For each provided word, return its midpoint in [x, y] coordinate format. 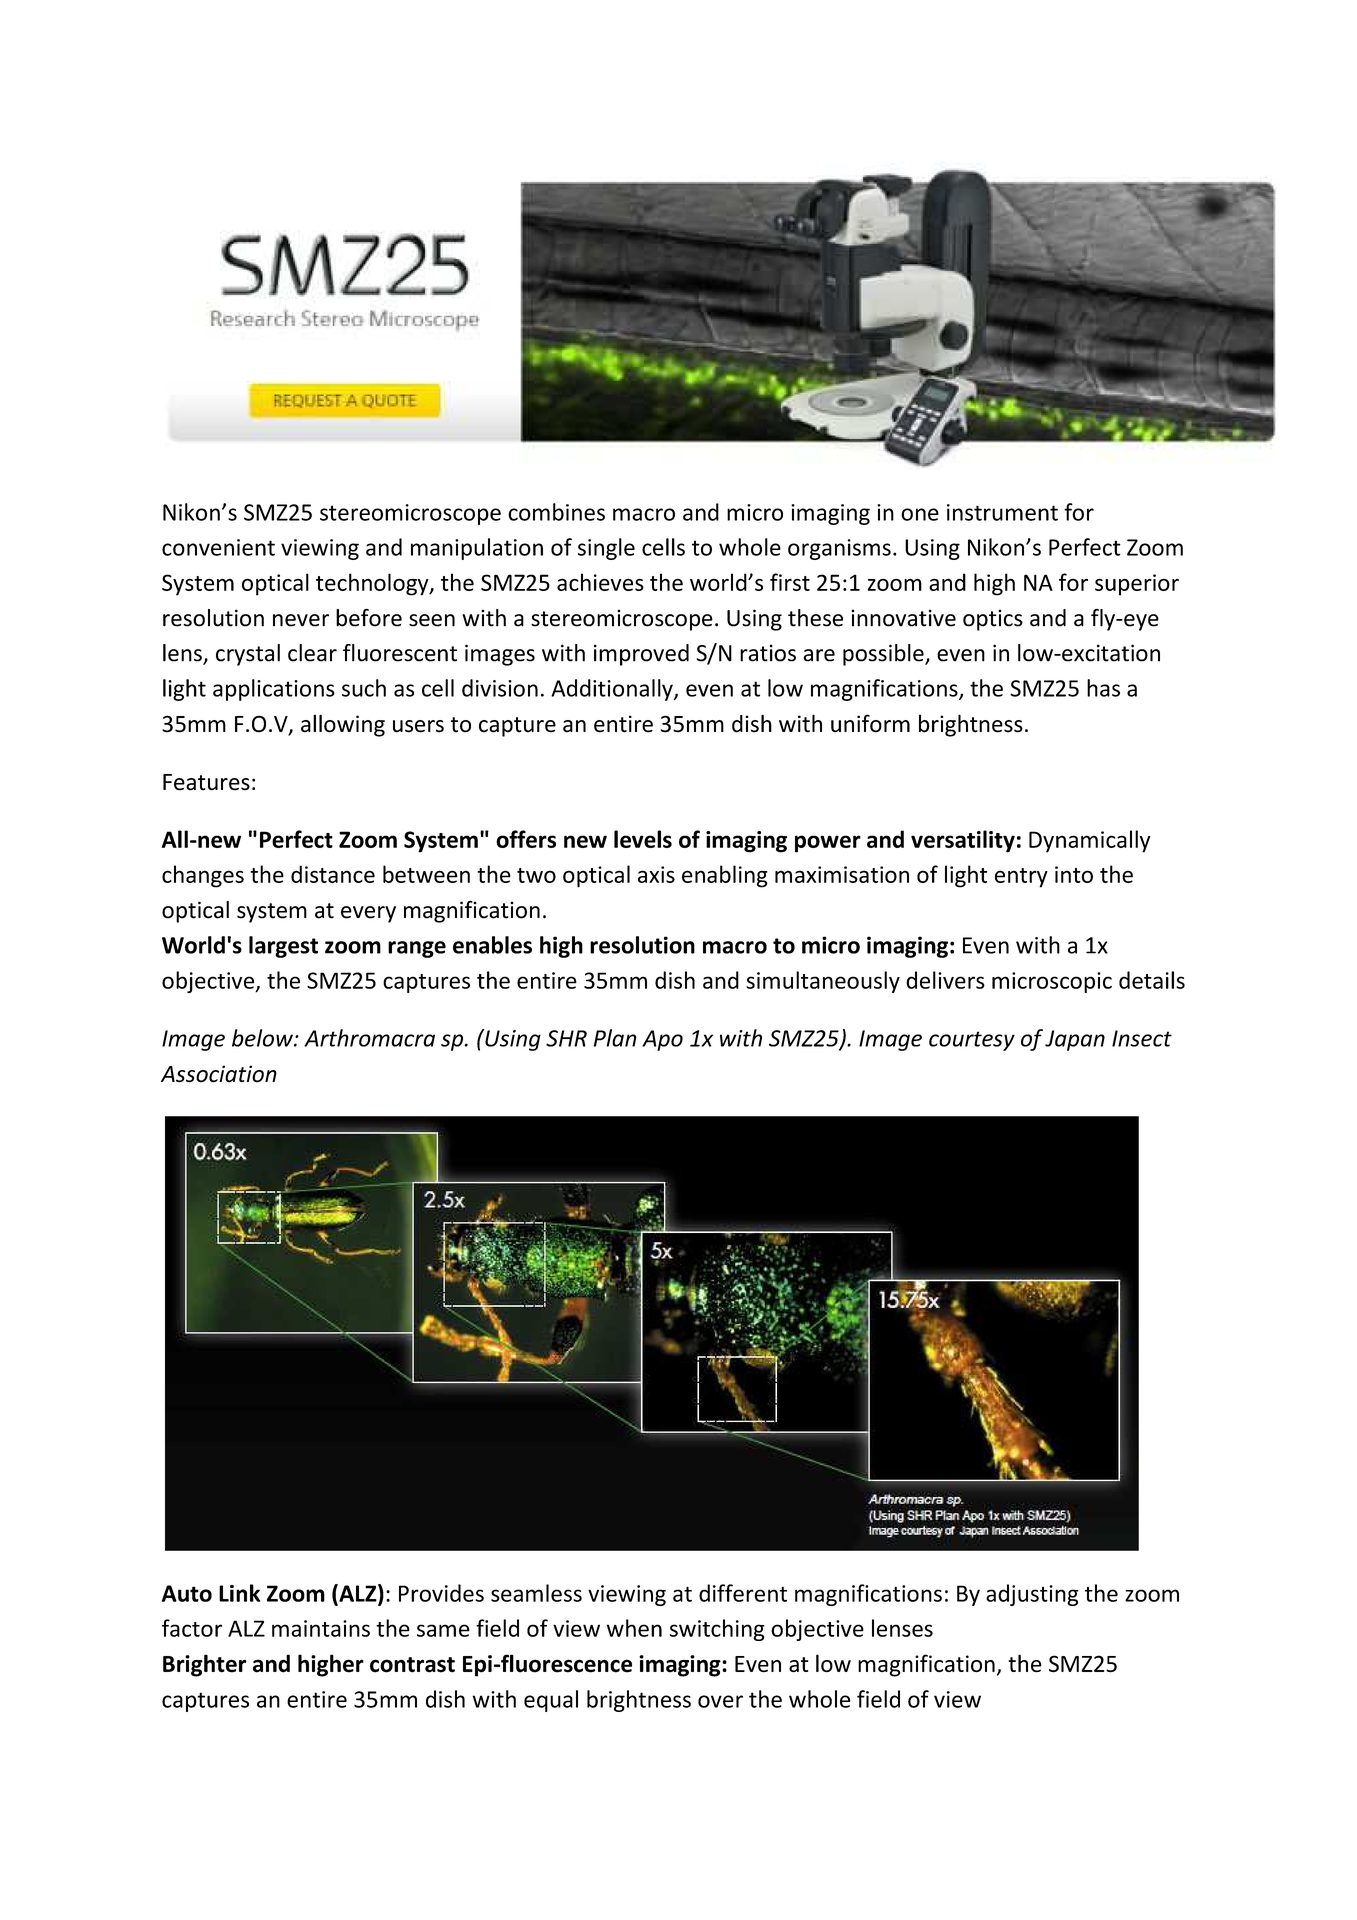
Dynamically [1090, 841]
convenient [218, 547]
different [743, 1593]
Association [219, 1074]
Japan [1075, 1040]
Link [239, 1593]
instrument [1002, 512]
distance [333, 874]
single [606, 549]
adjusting [1032, 1595]
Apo [662, 1040]
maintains [321, 1628]
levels [643, 839]
